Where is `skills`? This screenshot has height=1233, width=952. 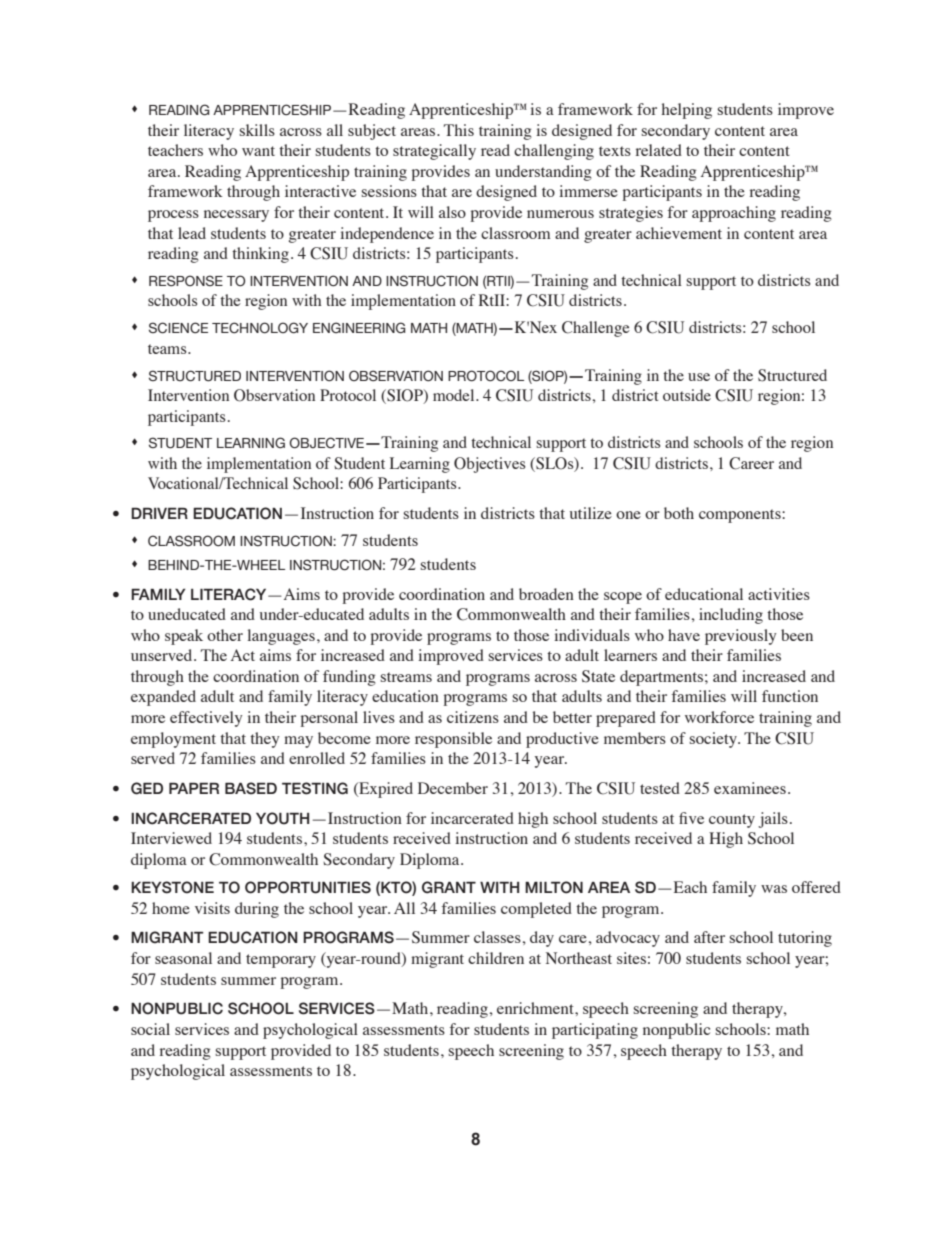
skills is located at coordinates (257, 130).
